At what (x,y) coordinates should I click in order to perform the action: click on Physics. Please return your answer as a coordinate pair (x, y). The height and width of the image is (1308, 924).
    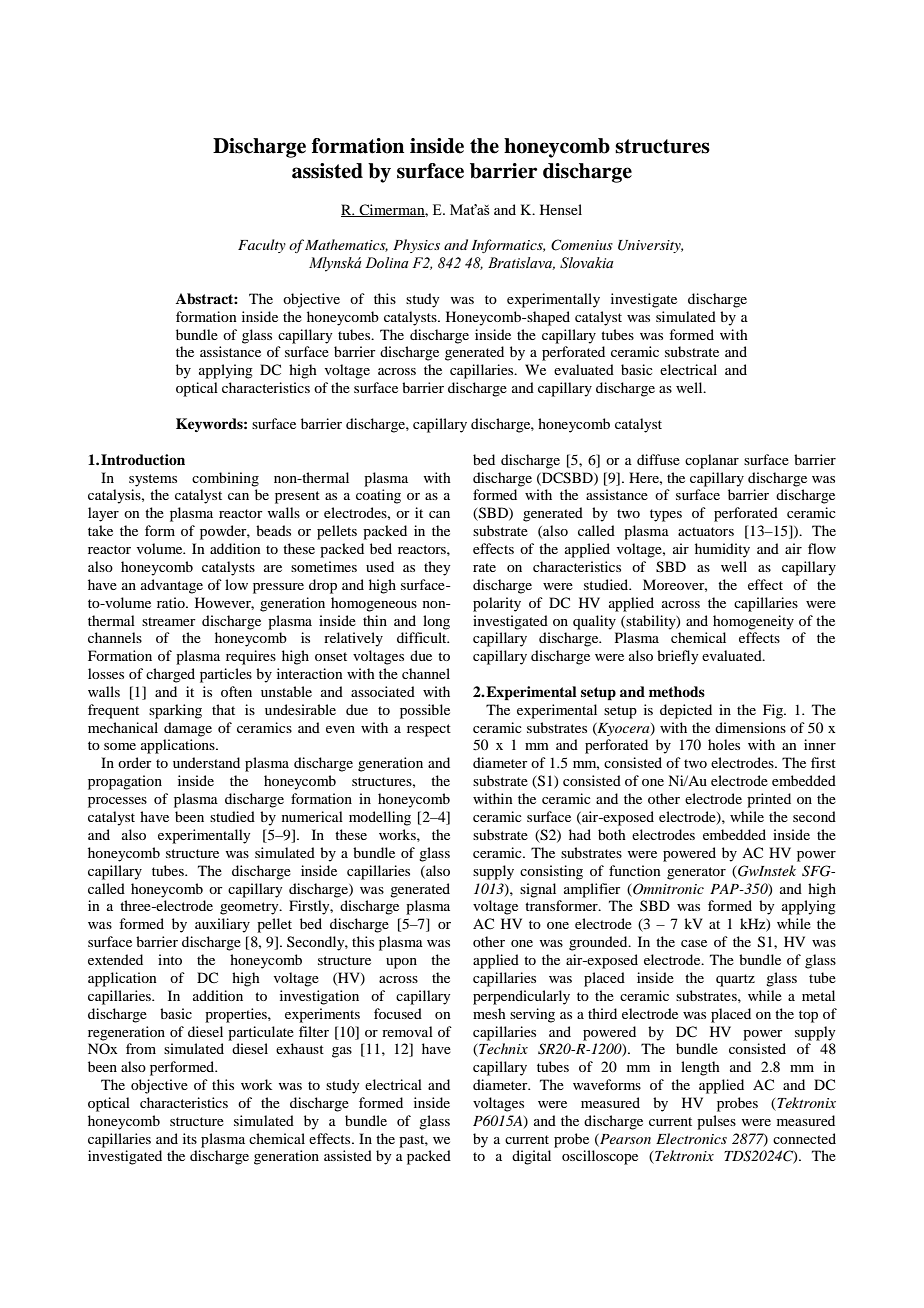
    Looking at the image, I should click on (416, 246).
